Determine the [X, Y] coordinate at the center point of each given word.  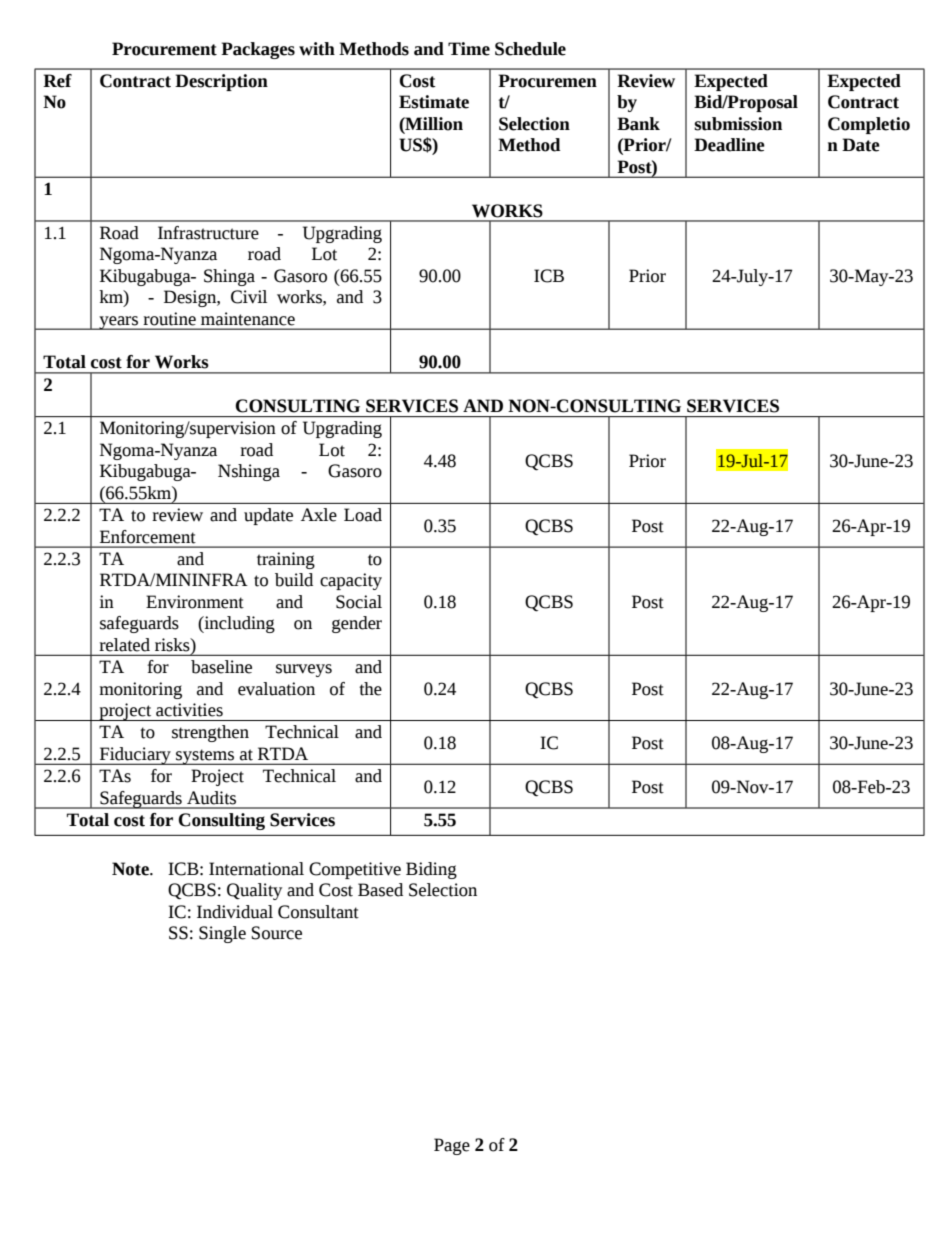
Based [380, 890]
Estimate [434, 102]
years [119, 323]
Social [359, 602]
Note [131, 869]
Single [222, 934]
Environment [195, 602]
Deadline [729, 145]
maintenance [248, 319]
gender [357, 624]
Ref [57, 81]
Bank [638, 124]
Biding [431, 870]
